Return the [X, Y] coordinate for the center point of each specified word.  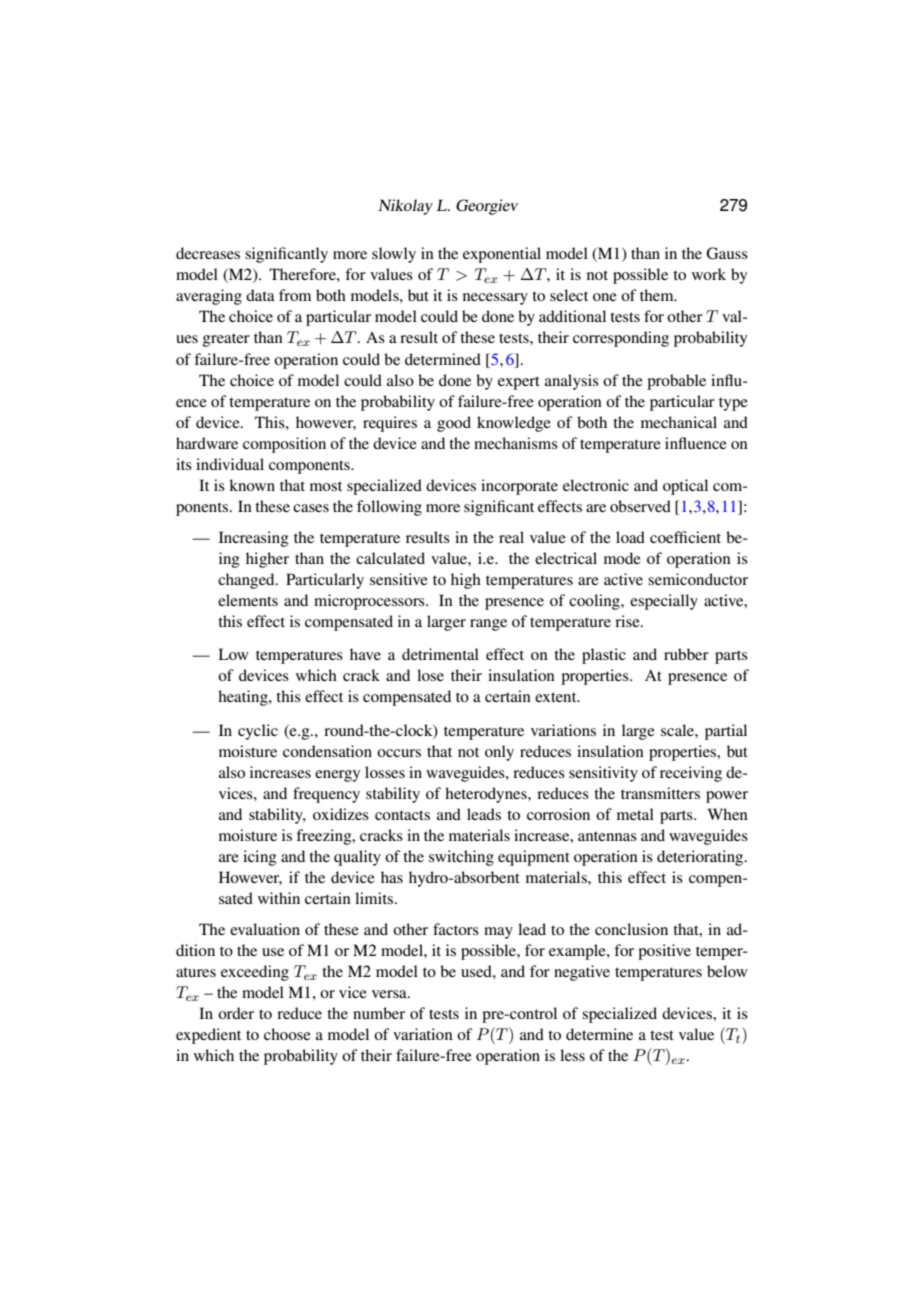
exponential [502, 255]
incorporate [519, 487]
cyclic [258, 732]
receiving [691, 774]
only [499, 753]
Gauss [727, 253]
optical [685, 487]
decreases [208, 253]
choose [287, 1034]
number [379, 1013]
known [252, 485]
